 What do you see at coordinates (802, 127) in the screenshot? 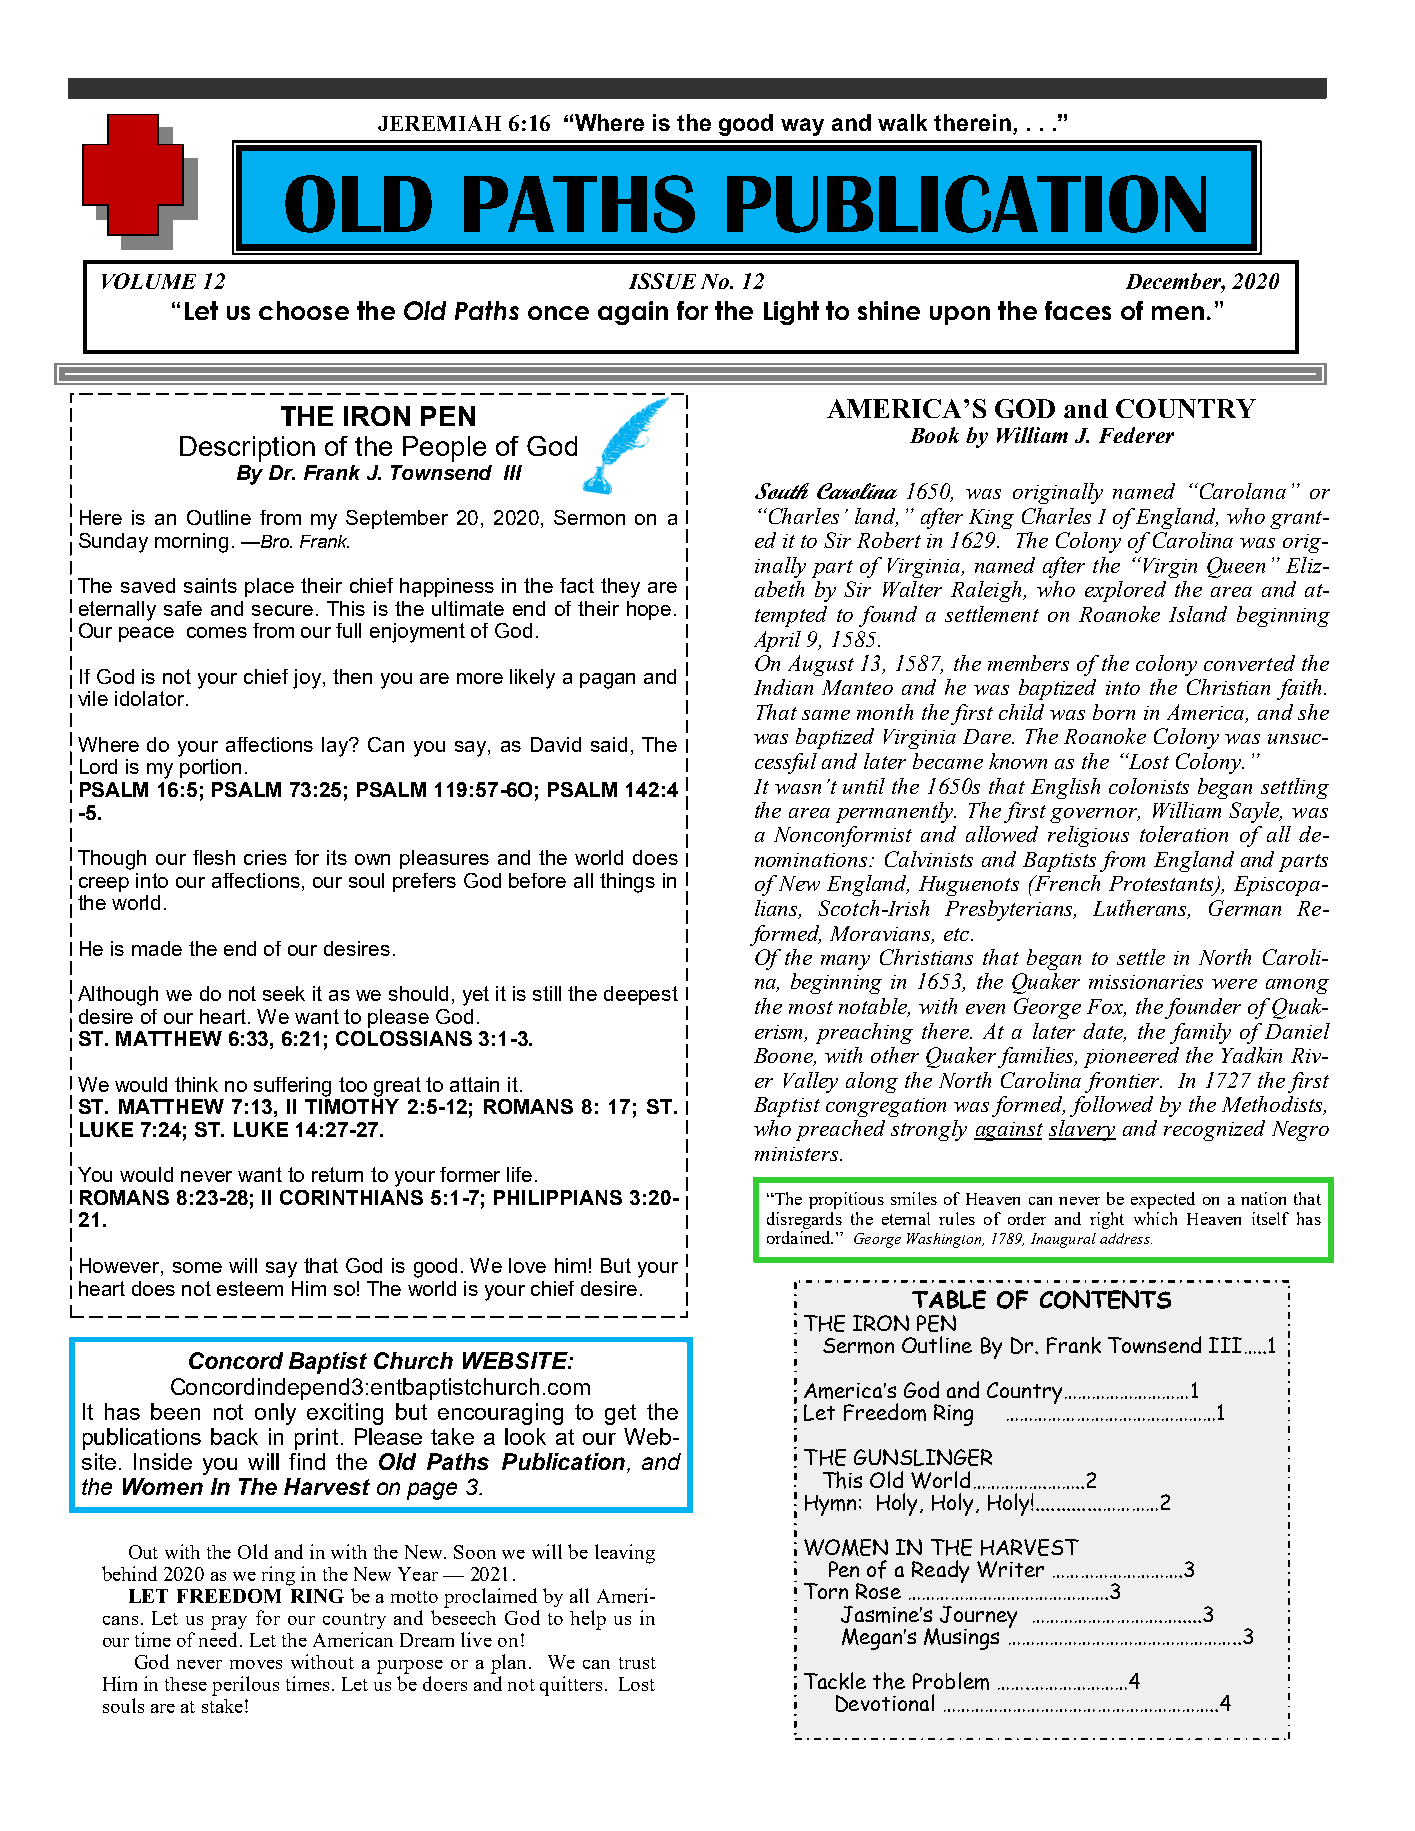
I see `way` at bounding box center [802, 127].
